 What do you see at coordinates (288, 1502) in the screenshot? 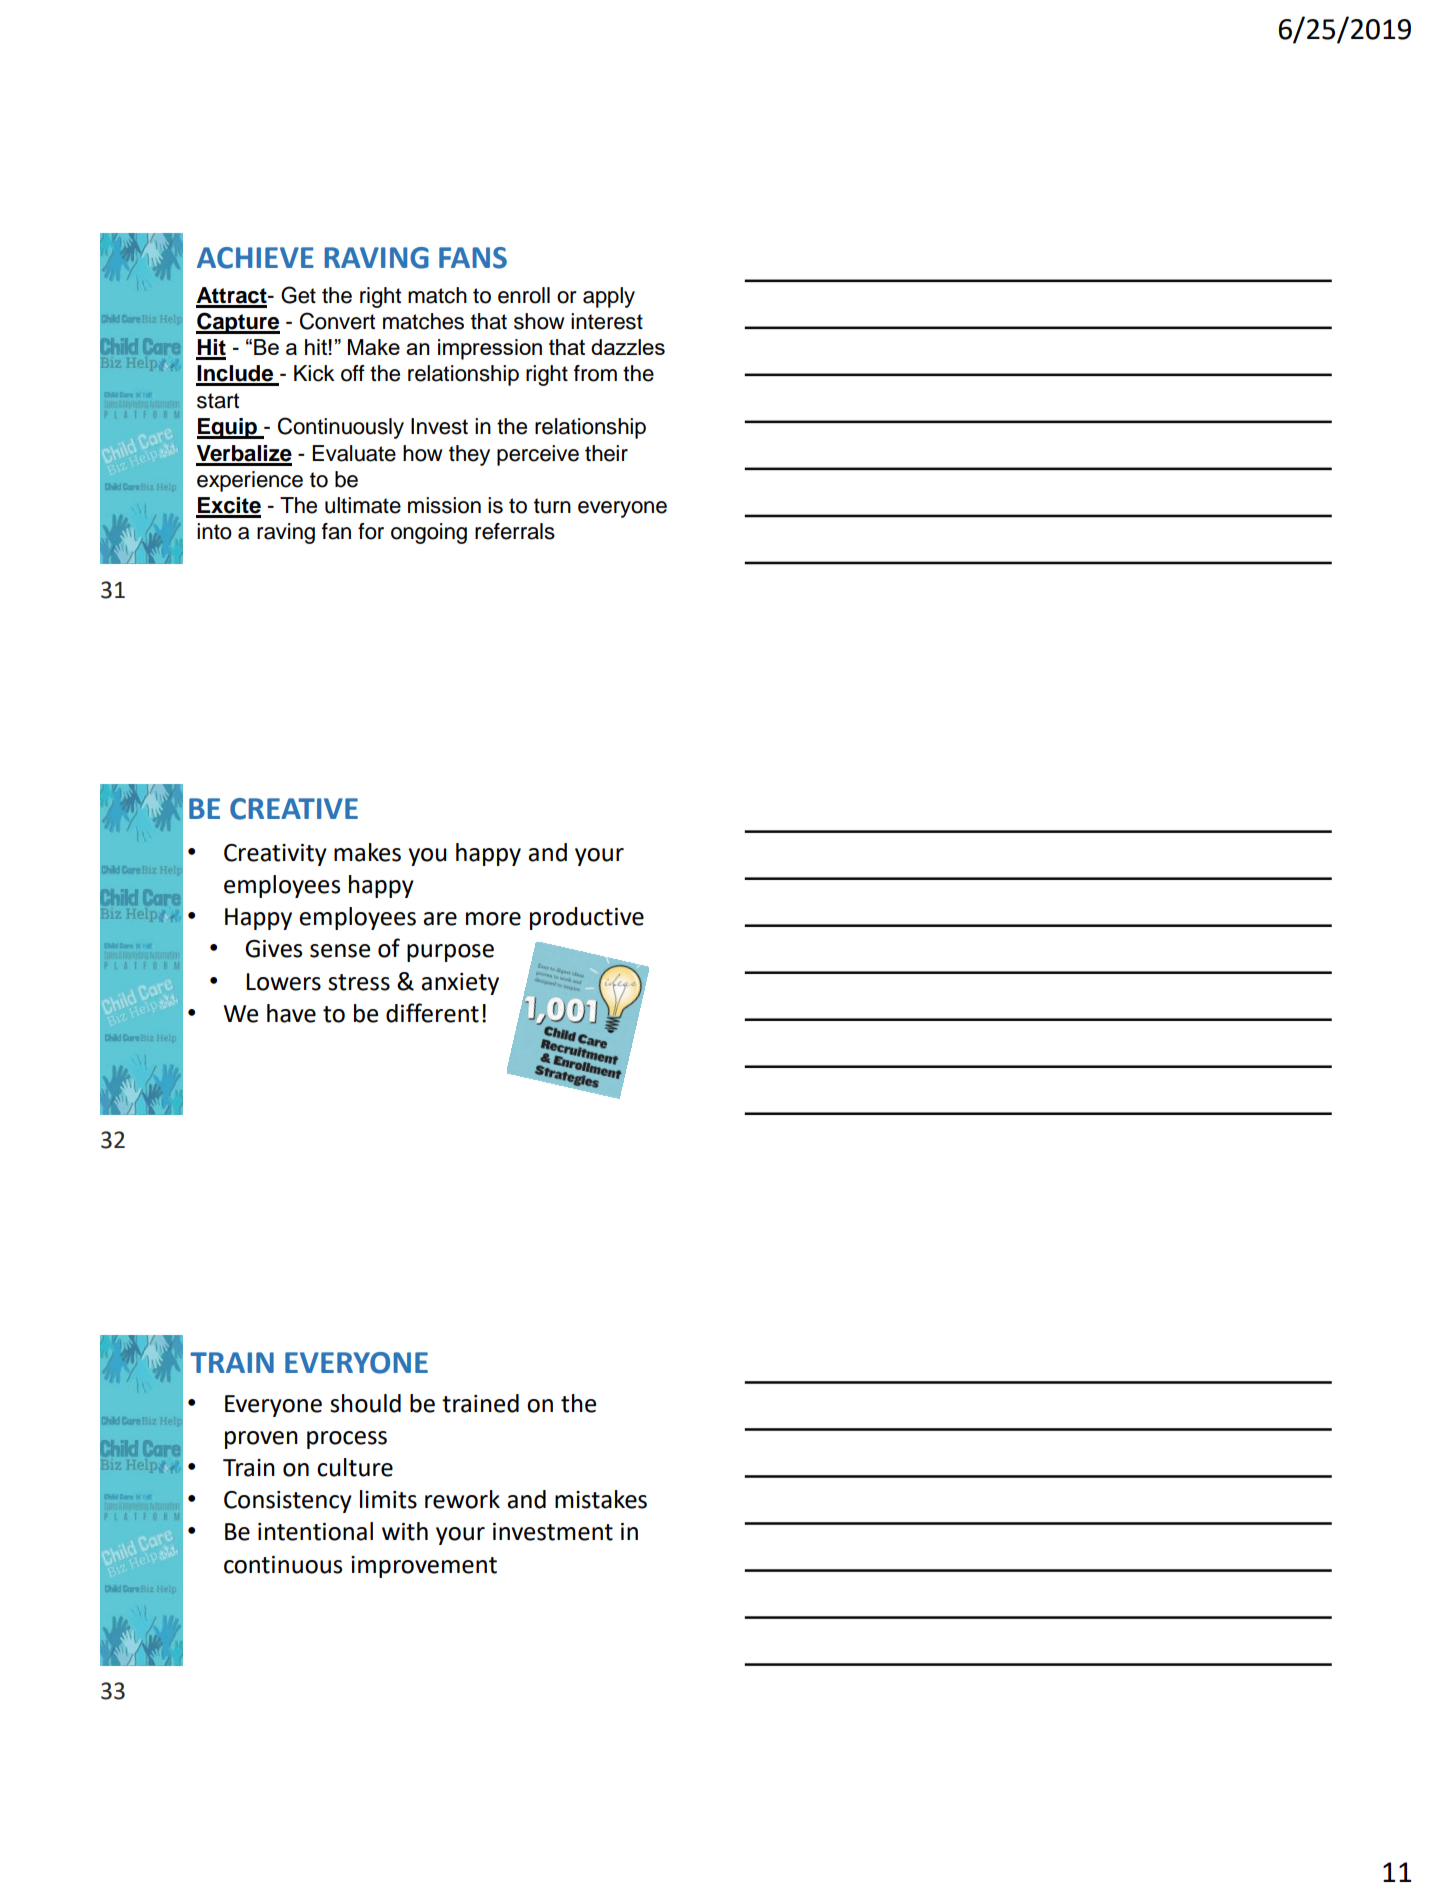
I see `Consistency` at bounding box center [288, 1502].
